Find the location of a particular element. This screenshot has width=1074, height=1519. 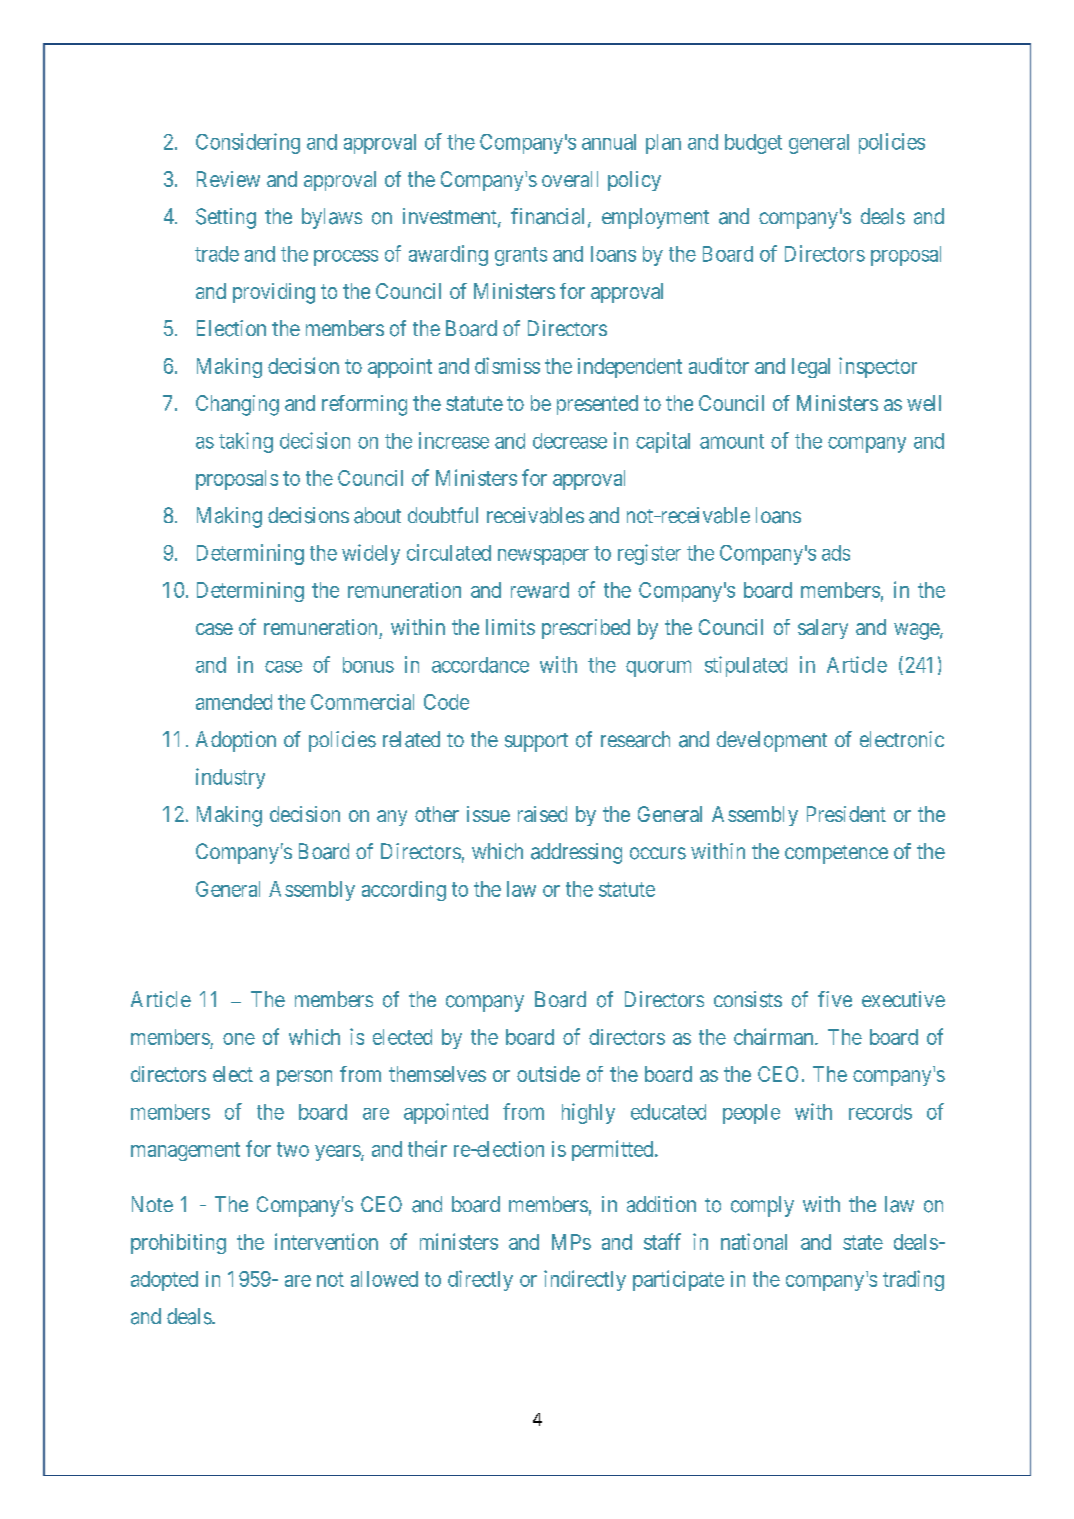

support is located at coordinates (536, 742).
